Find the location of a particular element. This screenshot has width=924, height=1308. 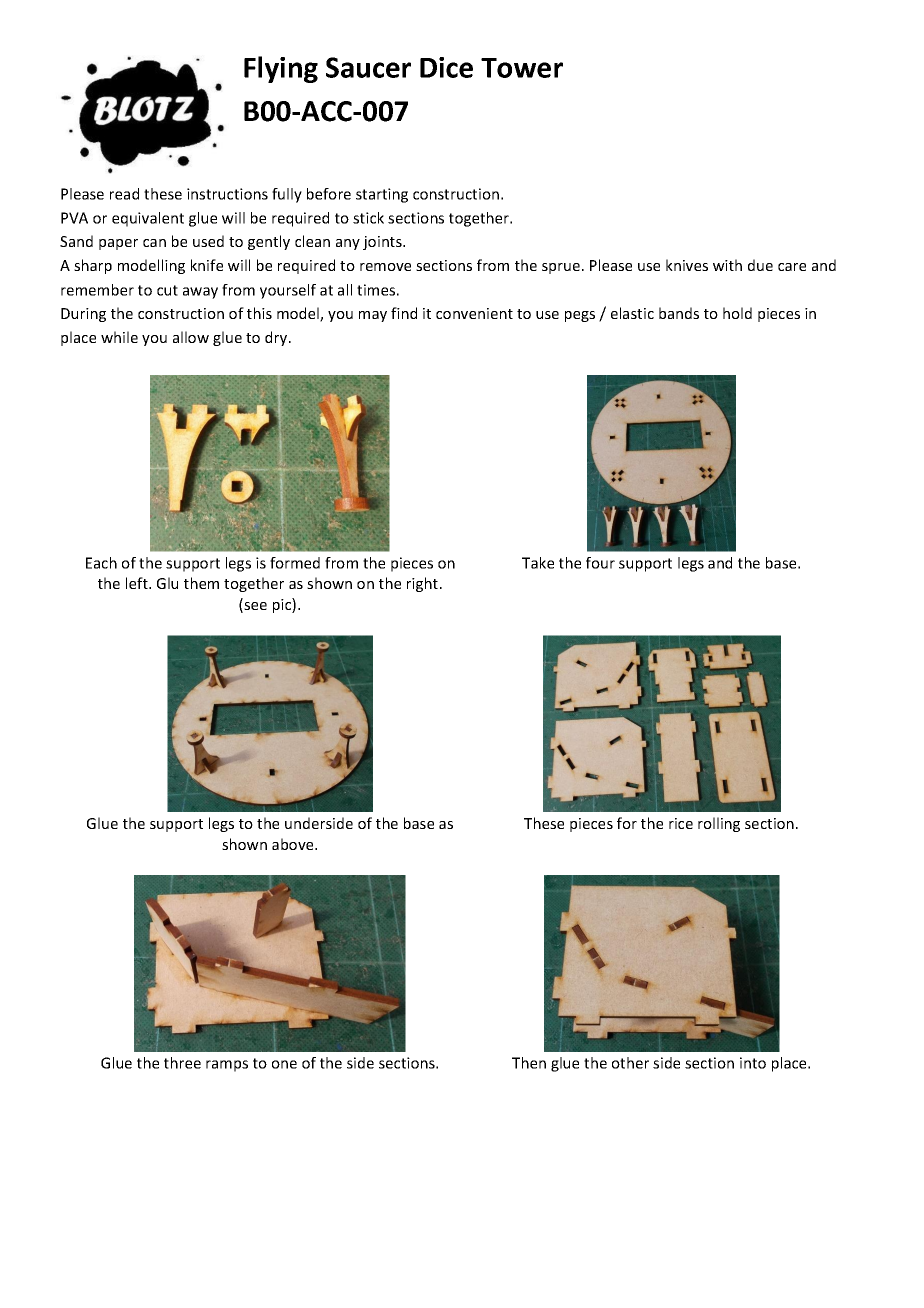

Dice is located at coordinates (446, 67).
